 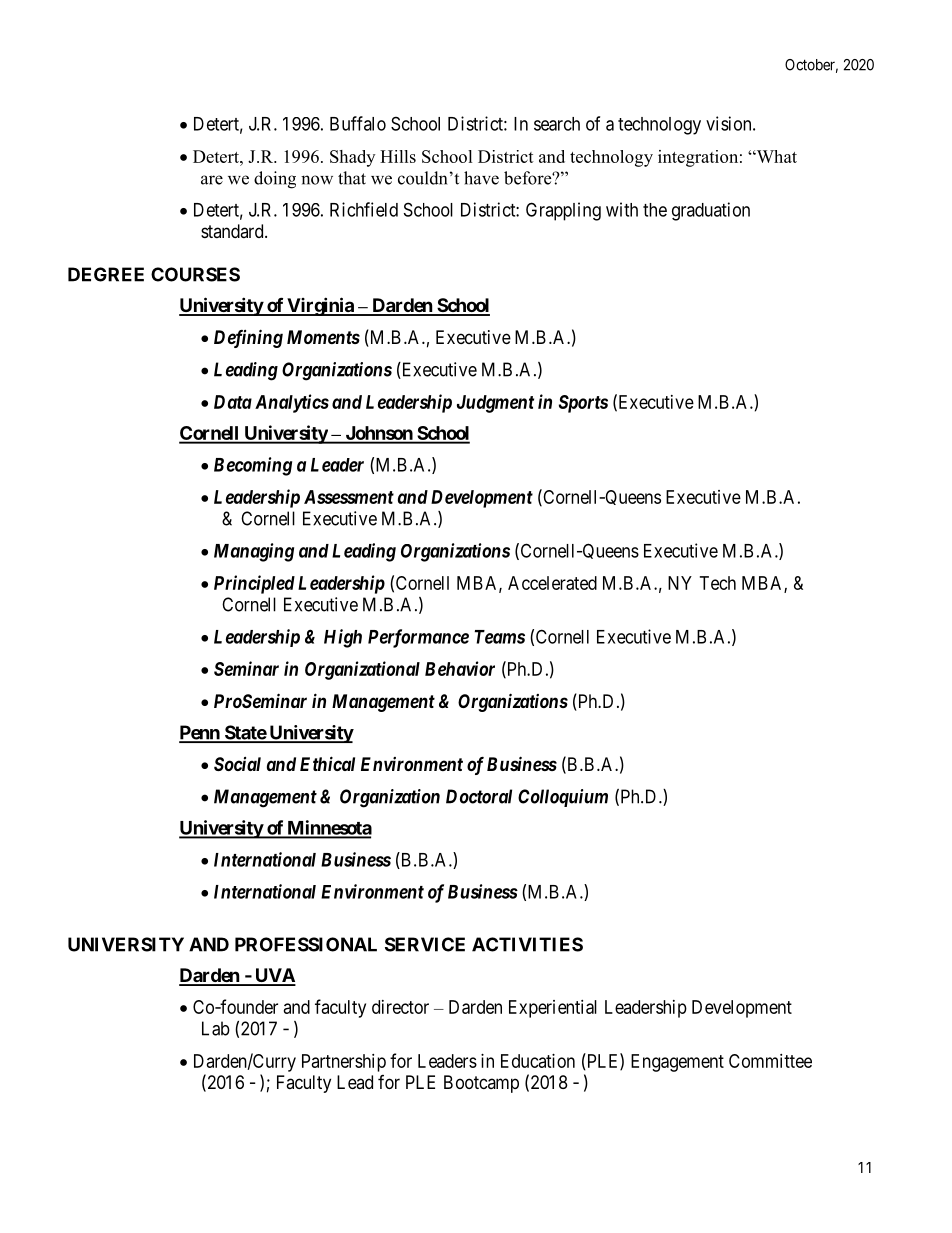 What do you see at coordinates (711, 211) in the screenshot?
I see `graduation` at bounding box center [711, 211].
